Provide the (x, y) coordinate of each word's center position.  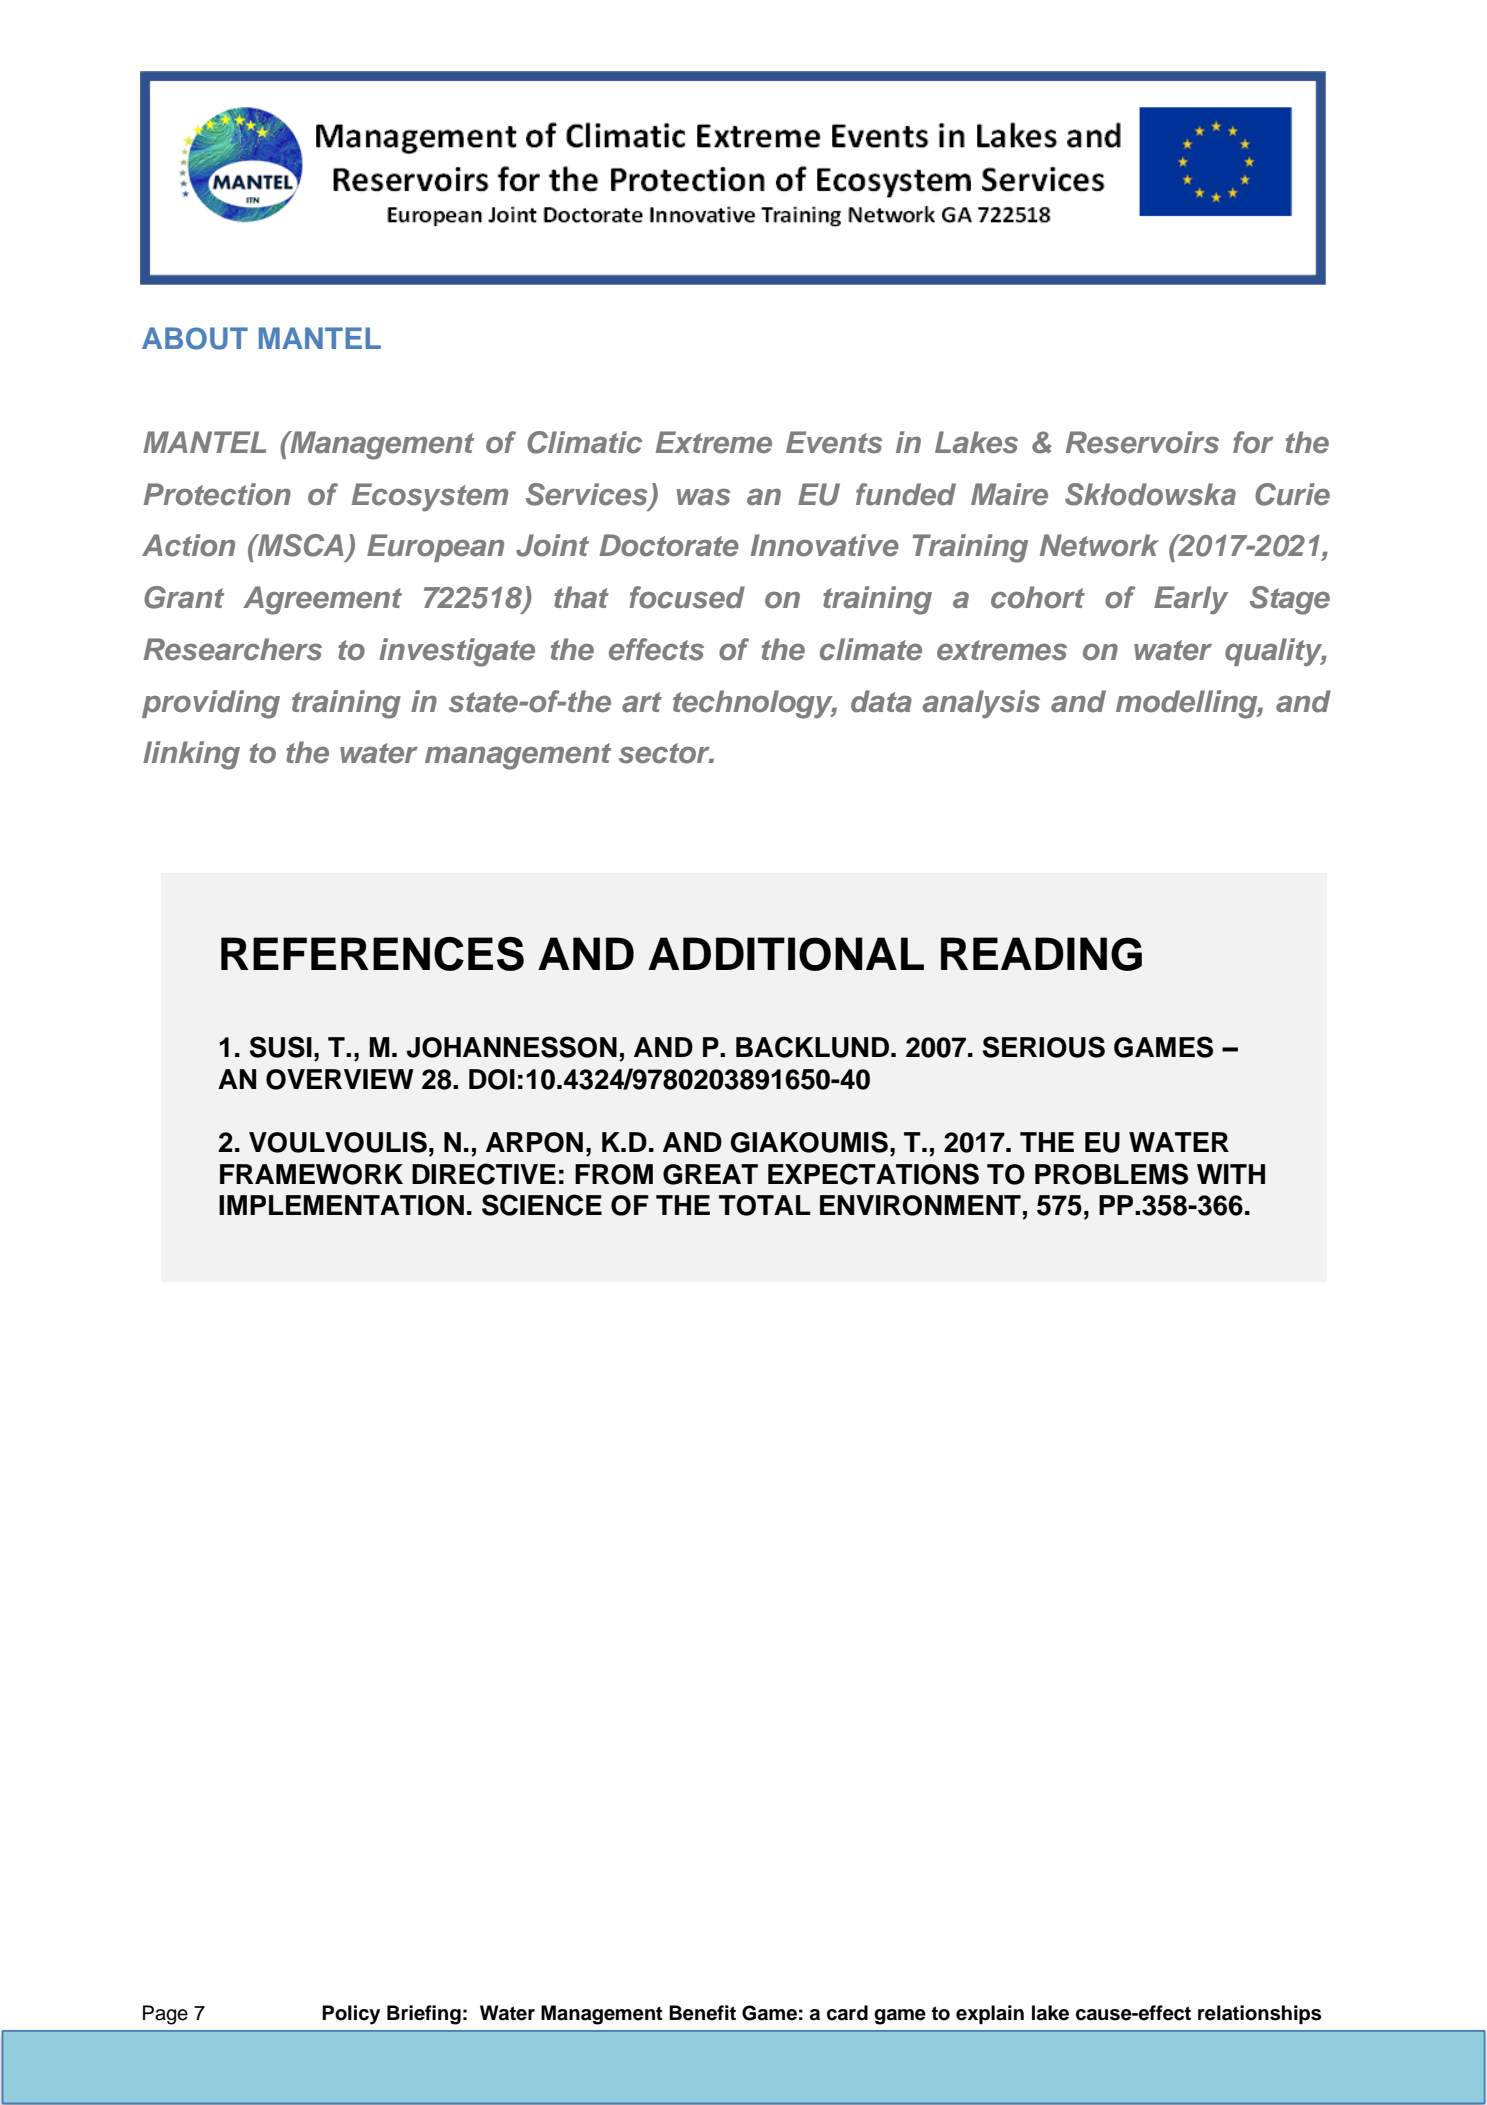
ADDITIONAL (786, 954)
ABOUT (195, 338)
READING (1041, 954)
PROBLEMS (1111, 1174)
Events (834, 442)
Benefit (702, 2013)
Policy (351, 2015)
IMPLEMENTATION (341, 1205)
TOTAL (765, 1205)
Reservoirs (1142, 442)
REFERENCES (372, 954)
